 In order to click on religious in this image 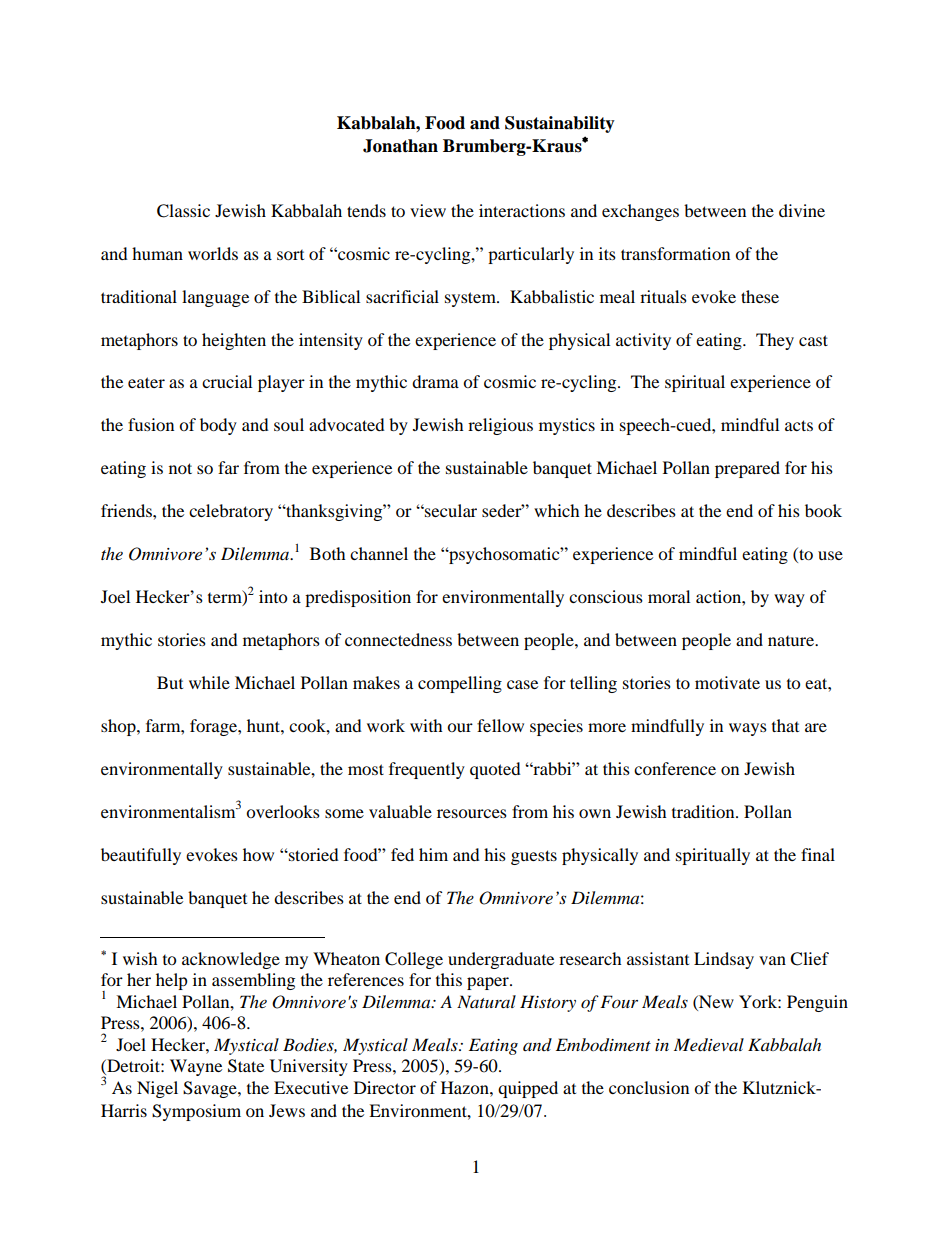, I will do `click(500, 426)`.
